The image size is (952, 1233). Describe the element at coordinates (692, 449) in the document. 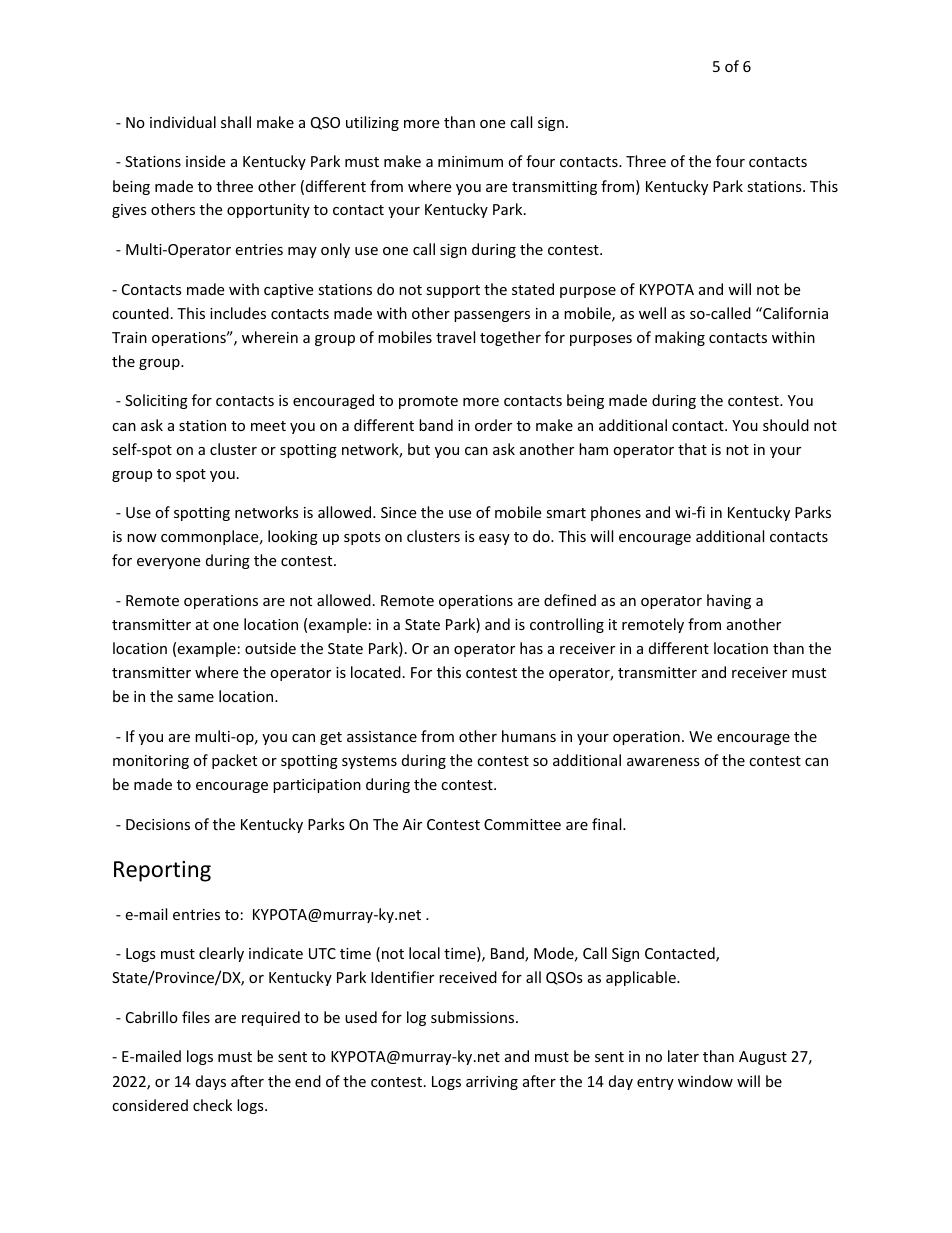

I see `that` at that location.
